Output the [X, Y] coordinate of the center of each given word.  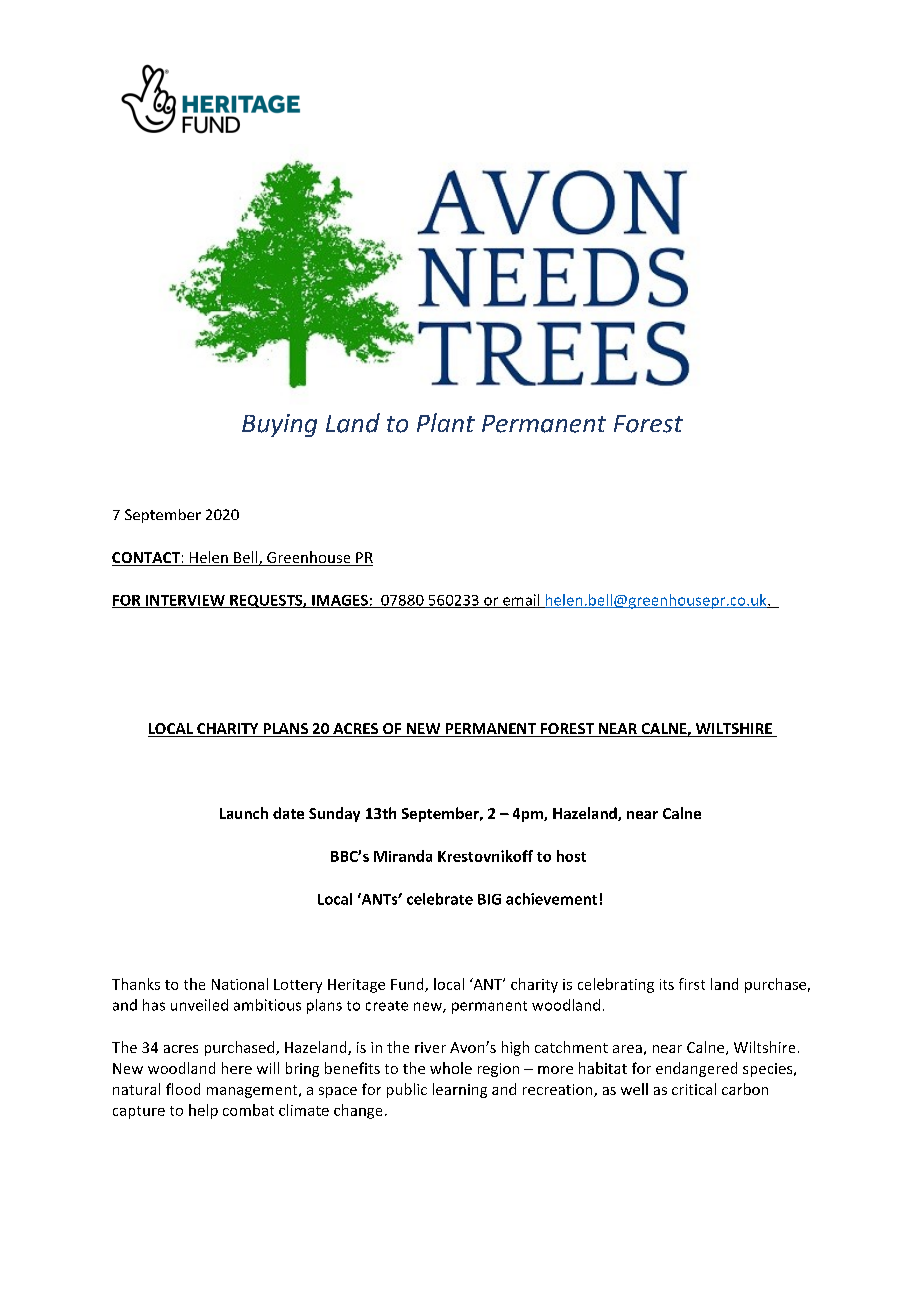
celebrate [440, 899]
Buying [279, 425]
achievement [551, 899]
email [521, 601]
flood [183, 1089]
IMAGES [340, 601]
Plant [446, 422]
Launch [244, 813]
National [240, 984]
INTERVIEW [185, 601]
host [571, 856]
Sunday [334, 814]
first [692, 984]
